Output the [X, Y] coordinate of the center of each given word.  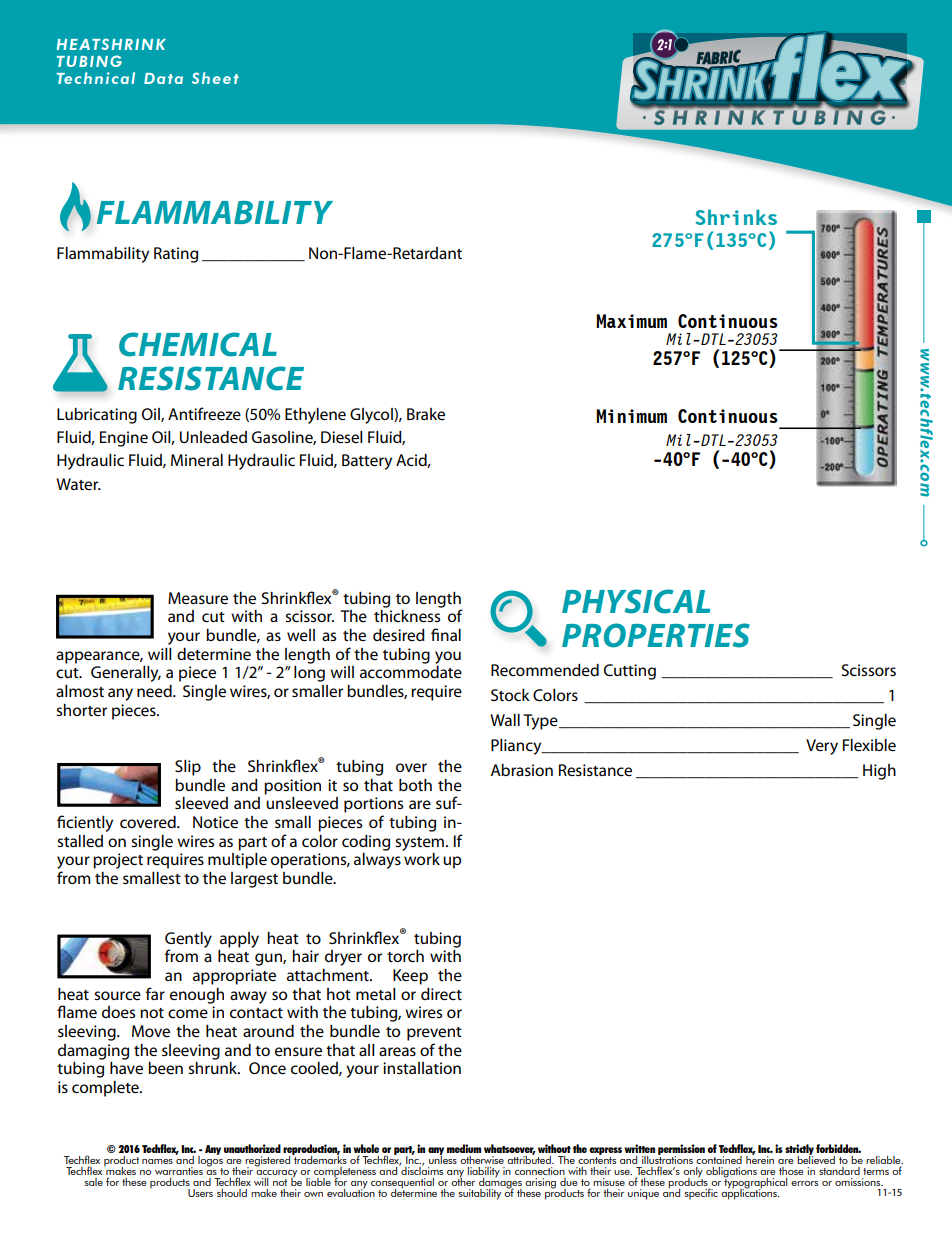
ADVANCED [114, 65]
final [446, 634]
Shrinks [736, 217]
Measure [198, 598]
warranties [179, 1171]
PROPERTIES [656, 635]
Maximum [631, 321]
